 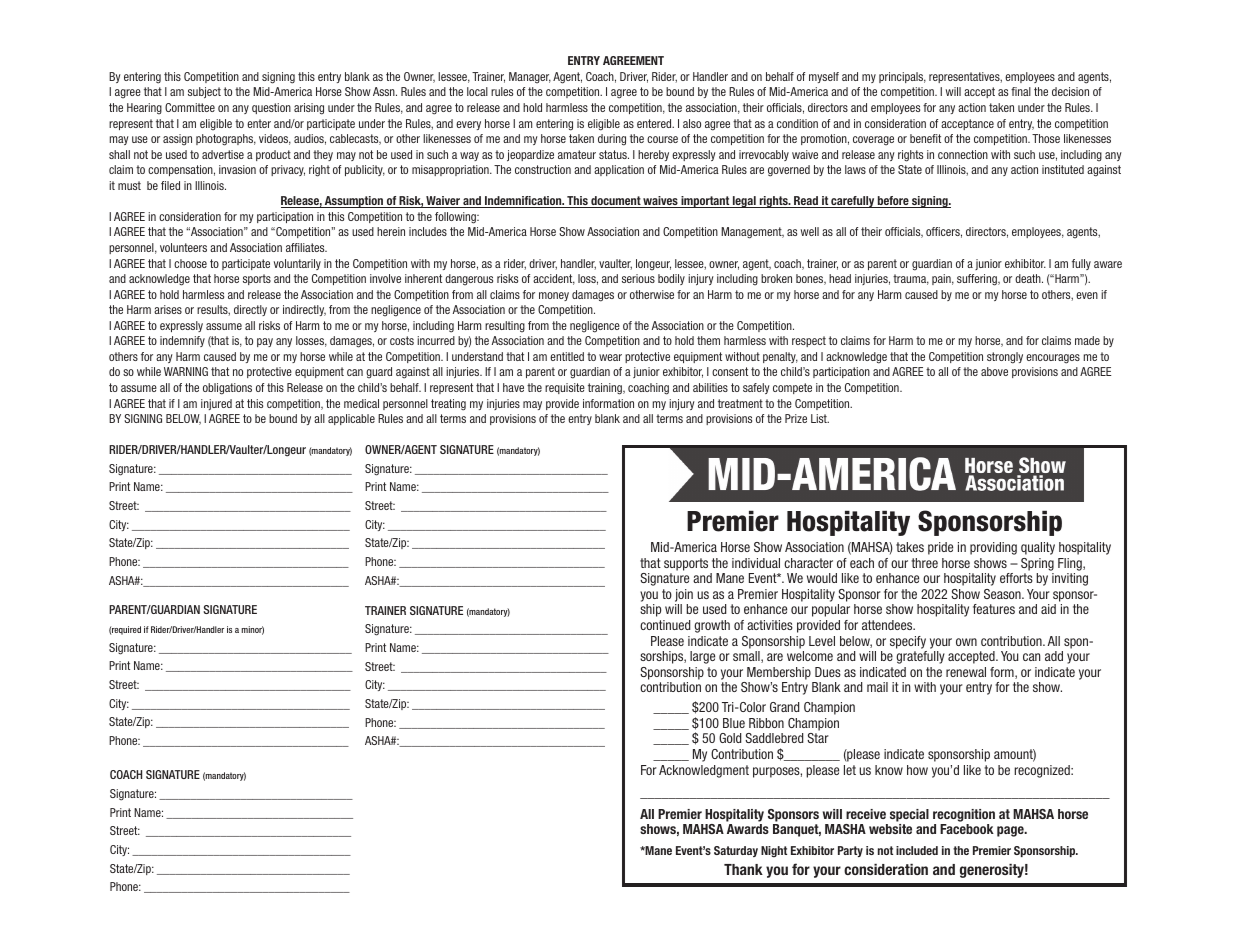 I want to click on sports, so click(x=257, y=279).
